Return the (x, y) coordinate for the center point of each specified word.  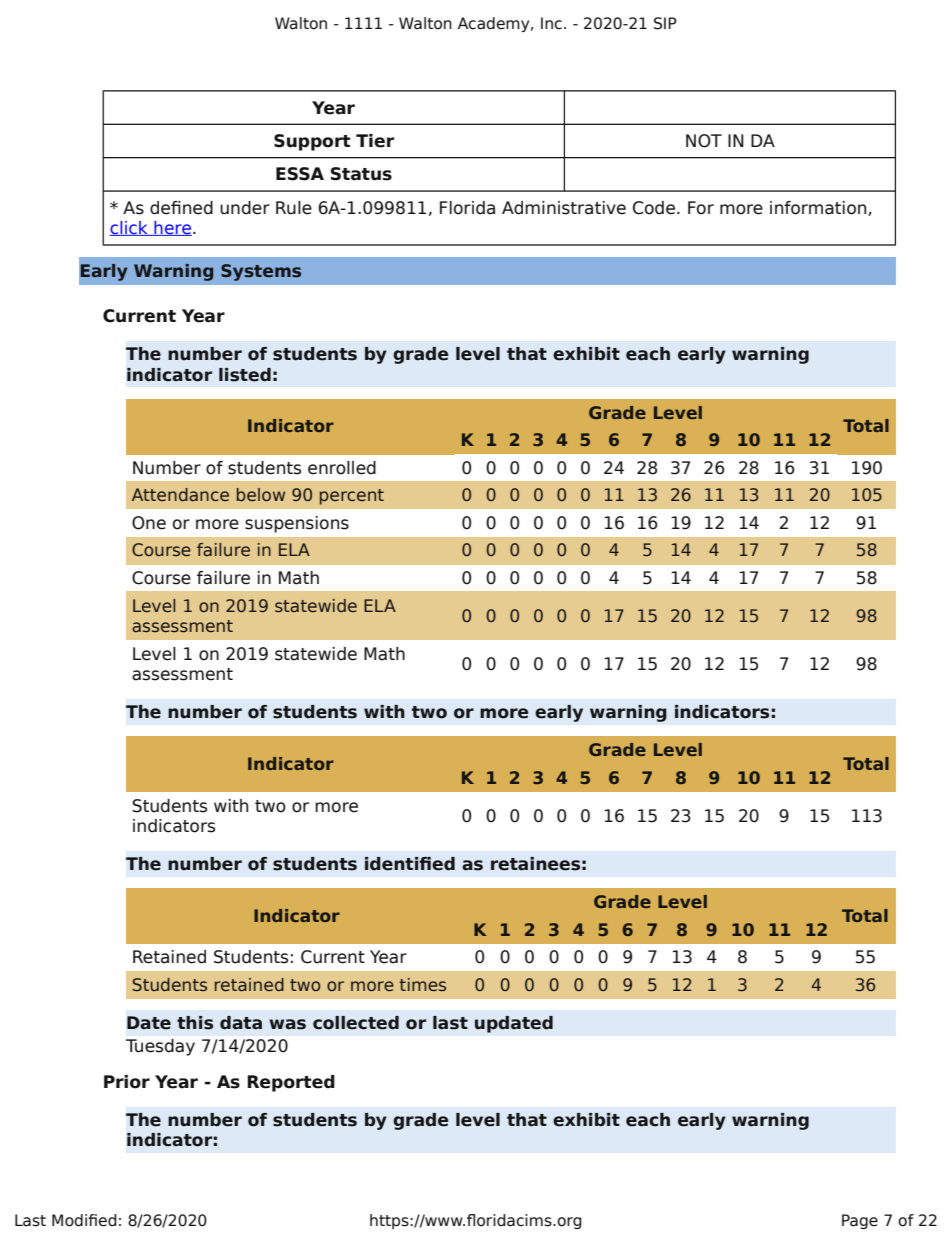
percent (352, 497)
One (149, 523)
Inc (551, 23)
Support (312, 142)
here (172, 228)
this (195, 1023)
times (422, 984)
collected (356, 1023)
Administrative (564, 208)
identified (410, 864)
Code (655, 208)
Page (860, 1221)
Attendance (180, 494)
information (819, 208)
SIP (665, 23)
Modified (84, 1220)
